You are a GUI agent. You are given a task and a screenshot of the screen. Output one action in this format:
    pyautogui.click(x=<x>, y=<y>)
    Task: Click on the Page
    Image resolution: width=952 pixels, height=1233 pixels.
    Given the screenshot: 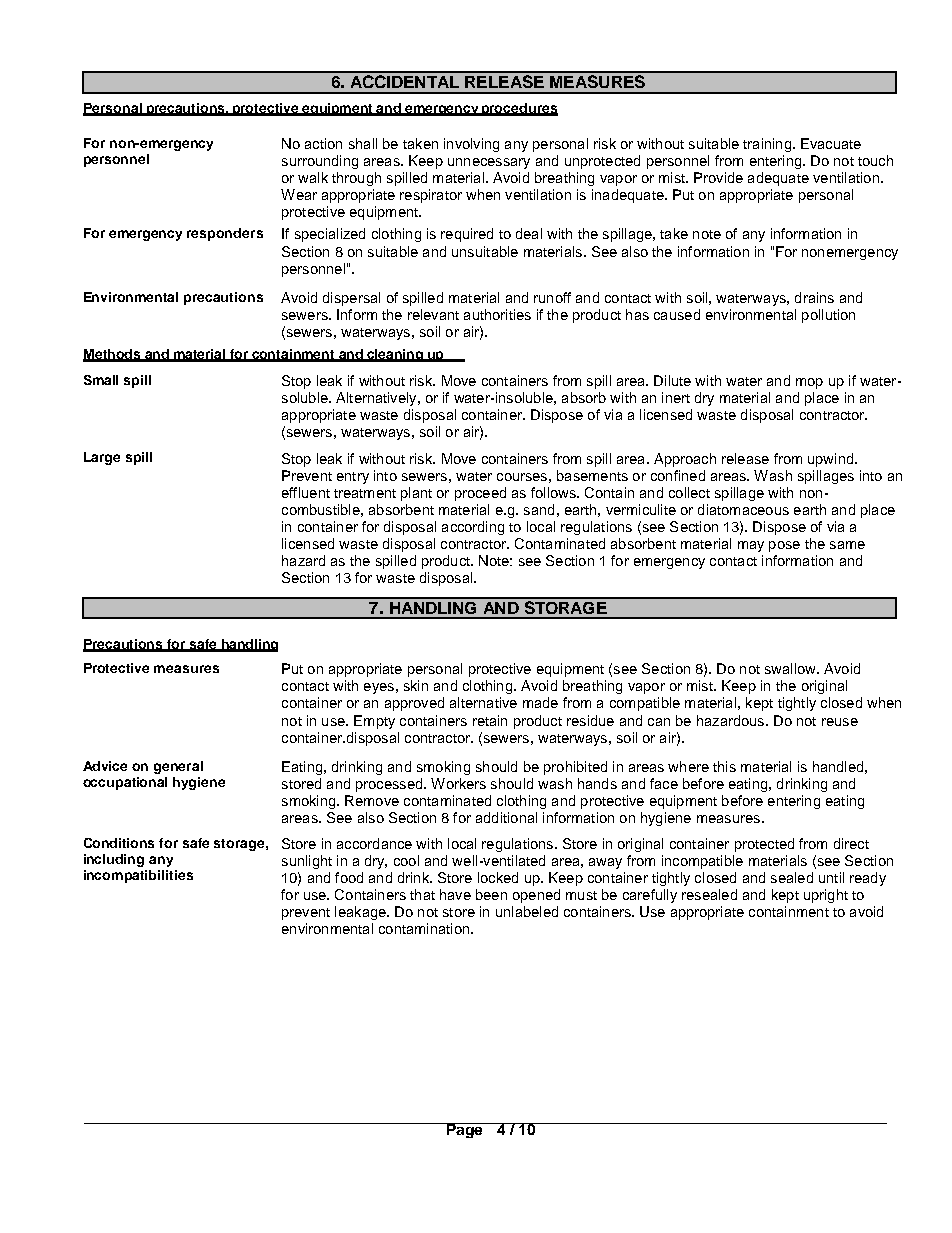 What is the action you would take?
    pyautogui.click(x=464, y=1130)
